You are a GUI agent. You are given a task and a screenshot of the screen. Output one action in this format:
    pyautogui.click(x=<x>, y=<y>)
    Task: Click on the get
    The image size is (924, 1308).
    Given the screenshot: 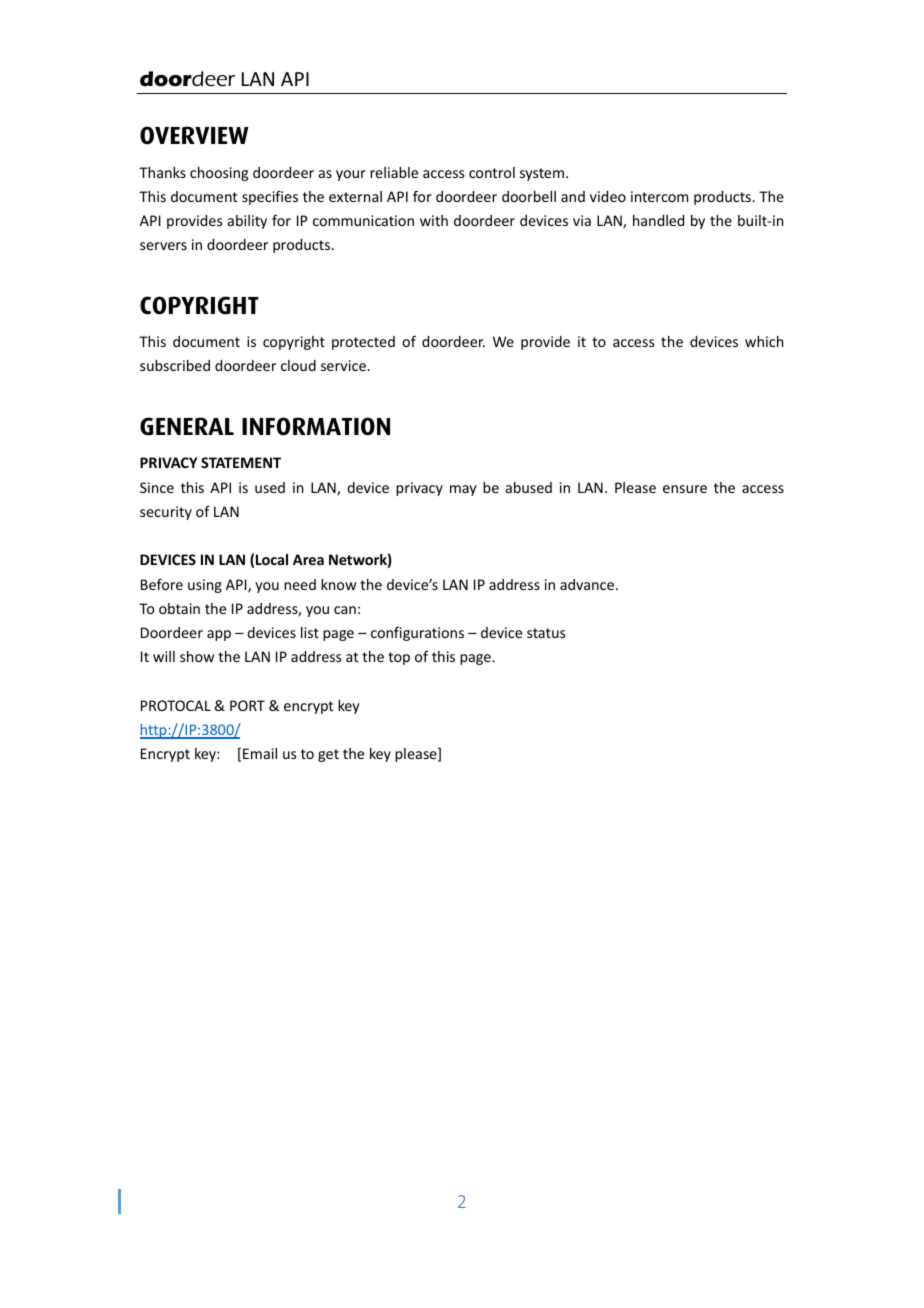 What is the action you would take?
    pyautogui.click(x=328, y=755)
